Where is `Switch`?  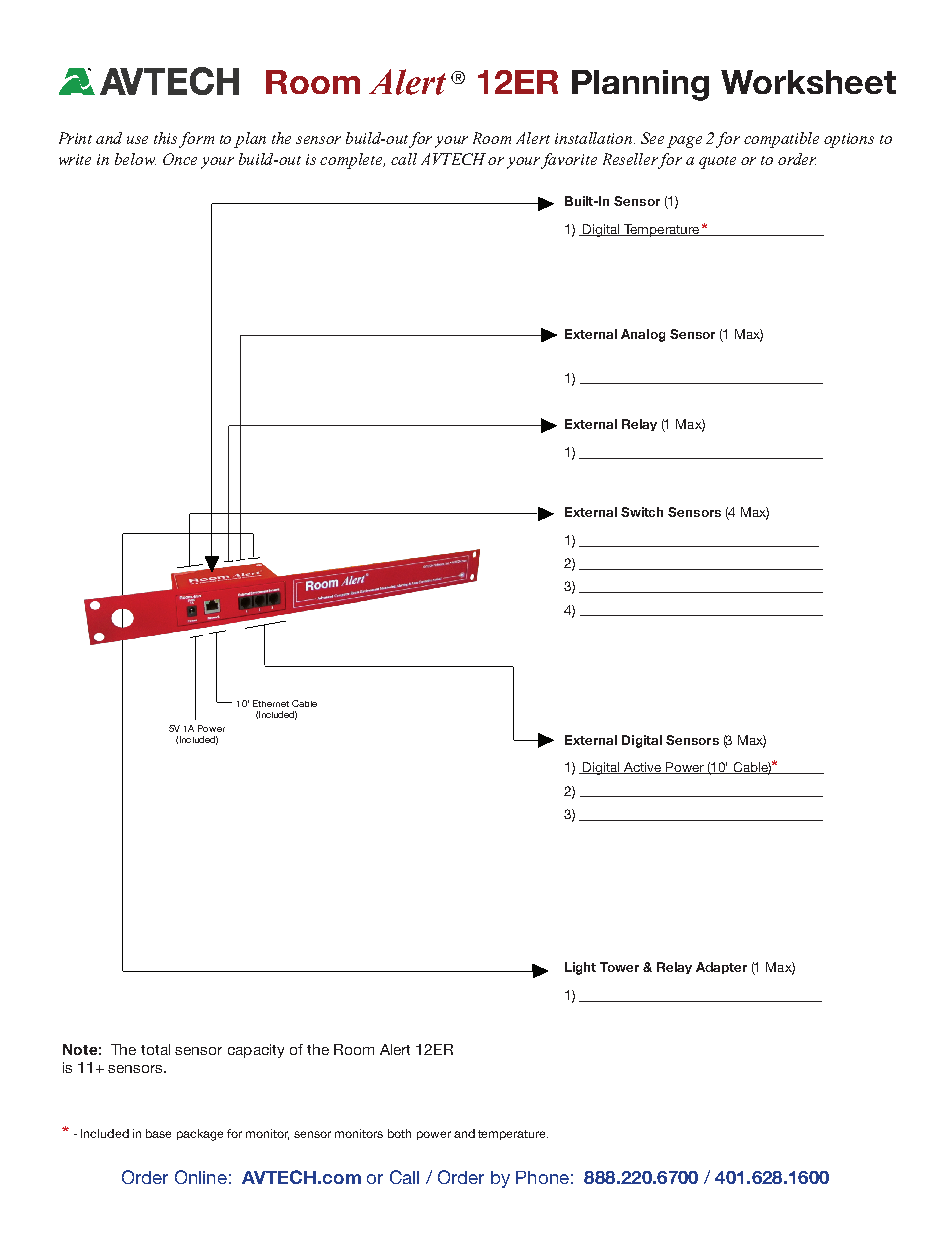
Switch is located at coordinates (642, 512).
